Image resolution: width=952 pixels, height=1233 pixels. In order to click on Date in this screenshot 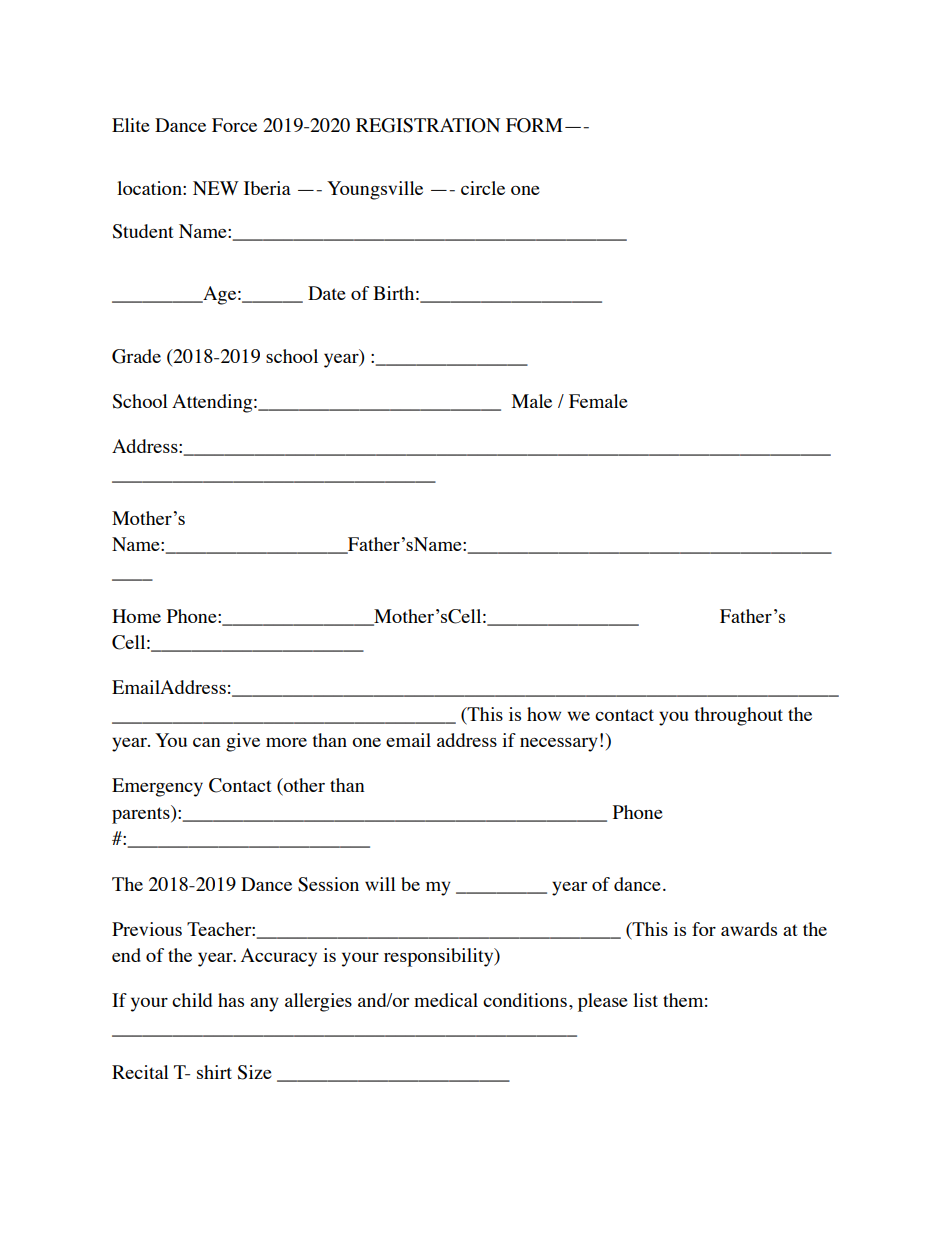, I will do `click(327, 293)`.
